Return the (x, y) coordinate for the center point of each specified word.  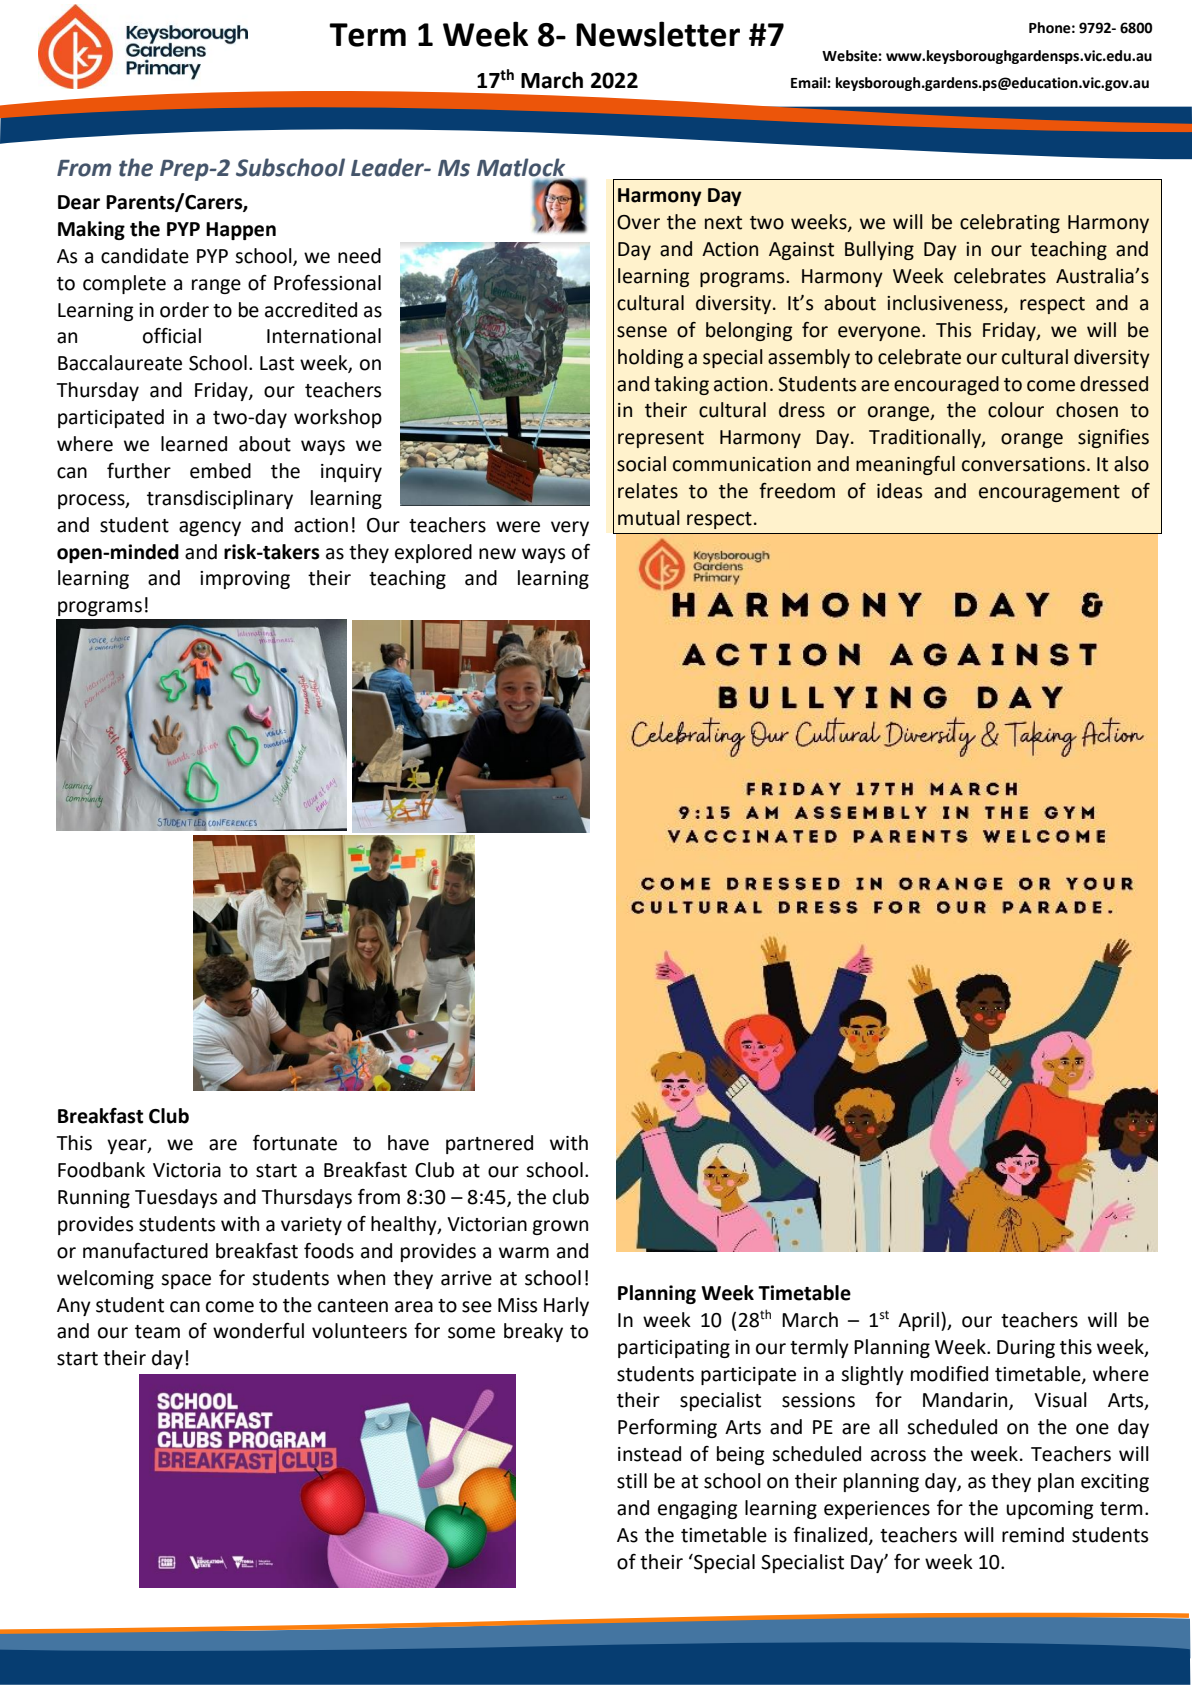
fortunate (295, 1143)
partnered (489, 1144)
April (918, 1321)
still (632, 1481)
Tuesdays (176, 1198)
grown (560, 1227)
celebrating (1010, 223)
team (157, 1332)
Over (638, 222)
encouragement (1049, 493)
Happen (241, 231)
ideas (899, 491)
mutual (649, 518)
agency (210, 528)
